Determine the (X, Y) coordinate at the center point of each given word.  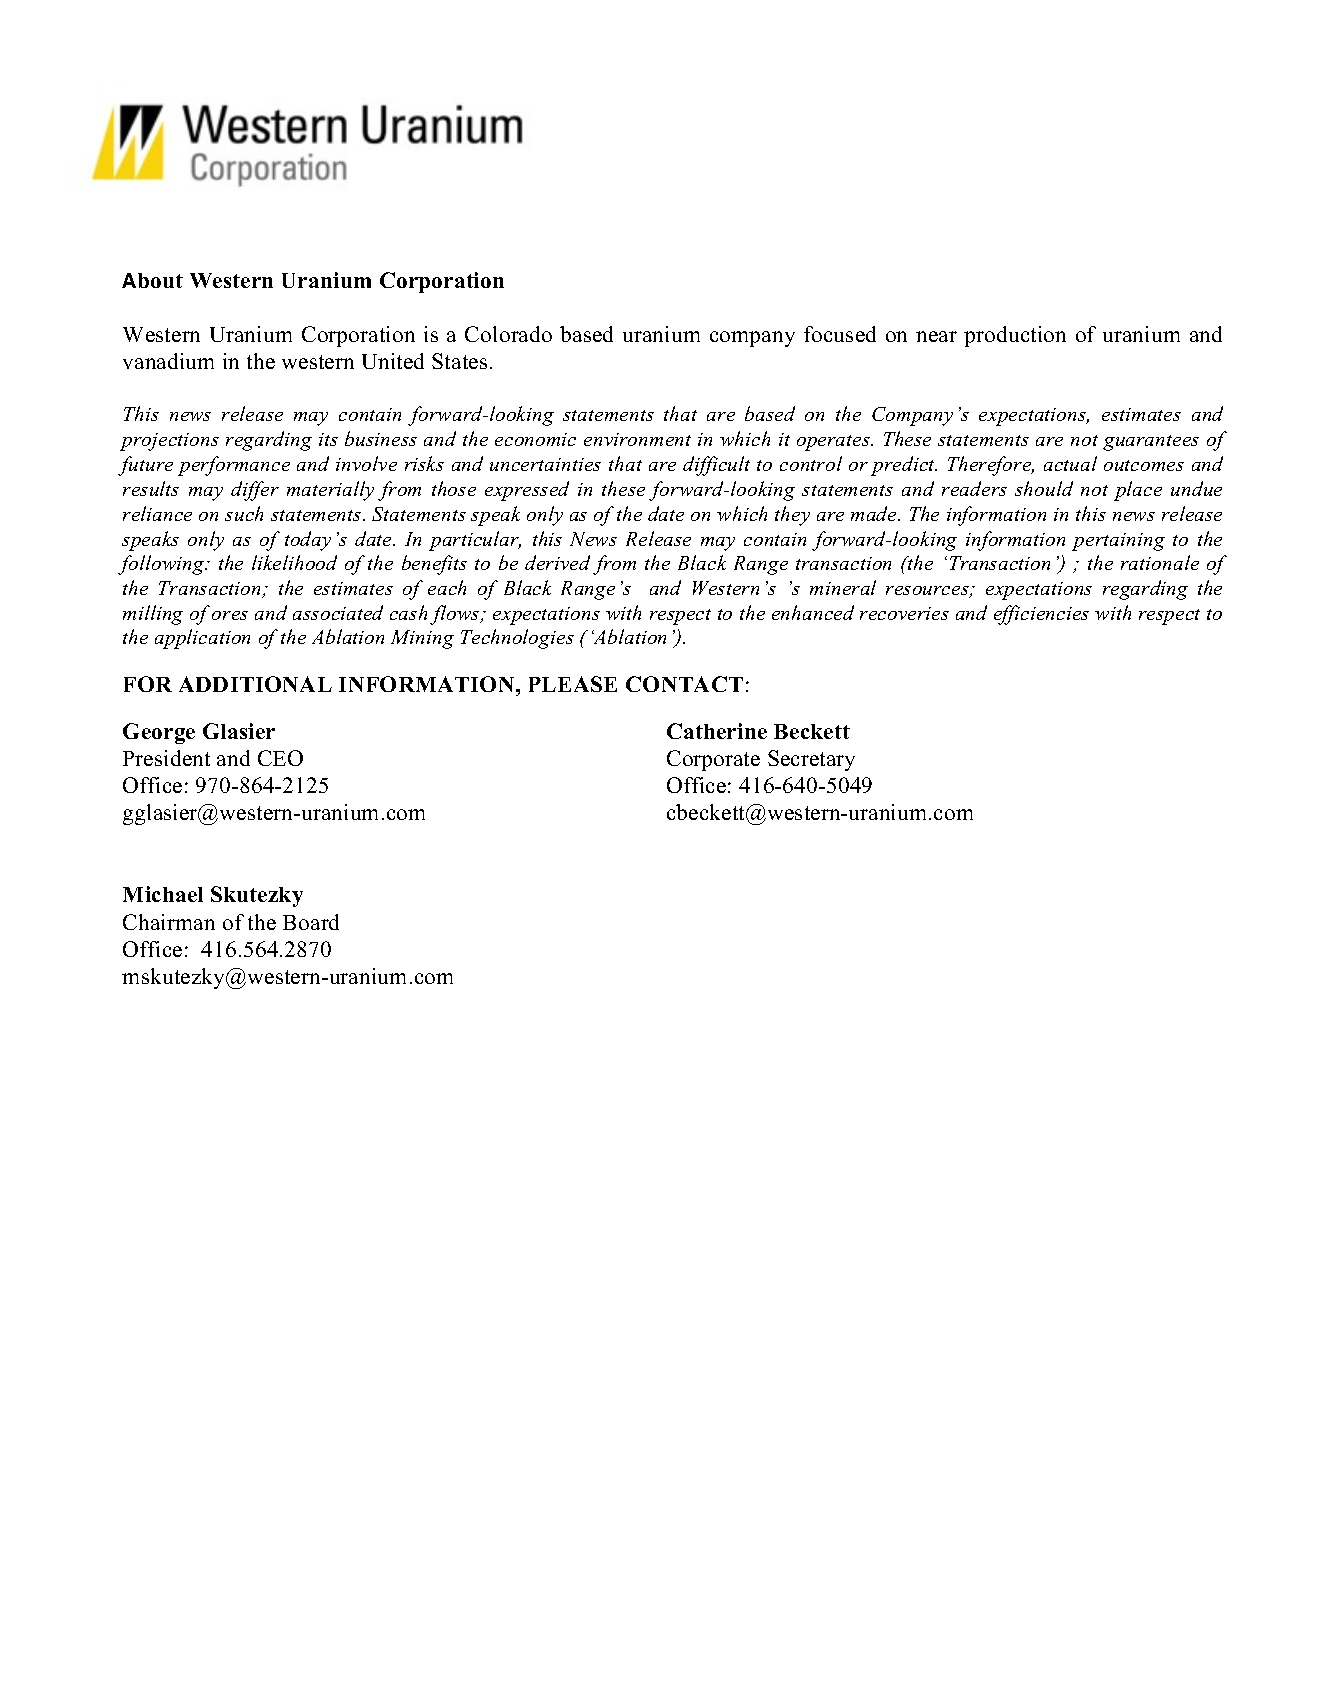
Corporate (713, 760)
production (1015, 336)
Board (311, 922)
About (152, 280)
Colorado (508, 334)
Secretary (811, 760)
